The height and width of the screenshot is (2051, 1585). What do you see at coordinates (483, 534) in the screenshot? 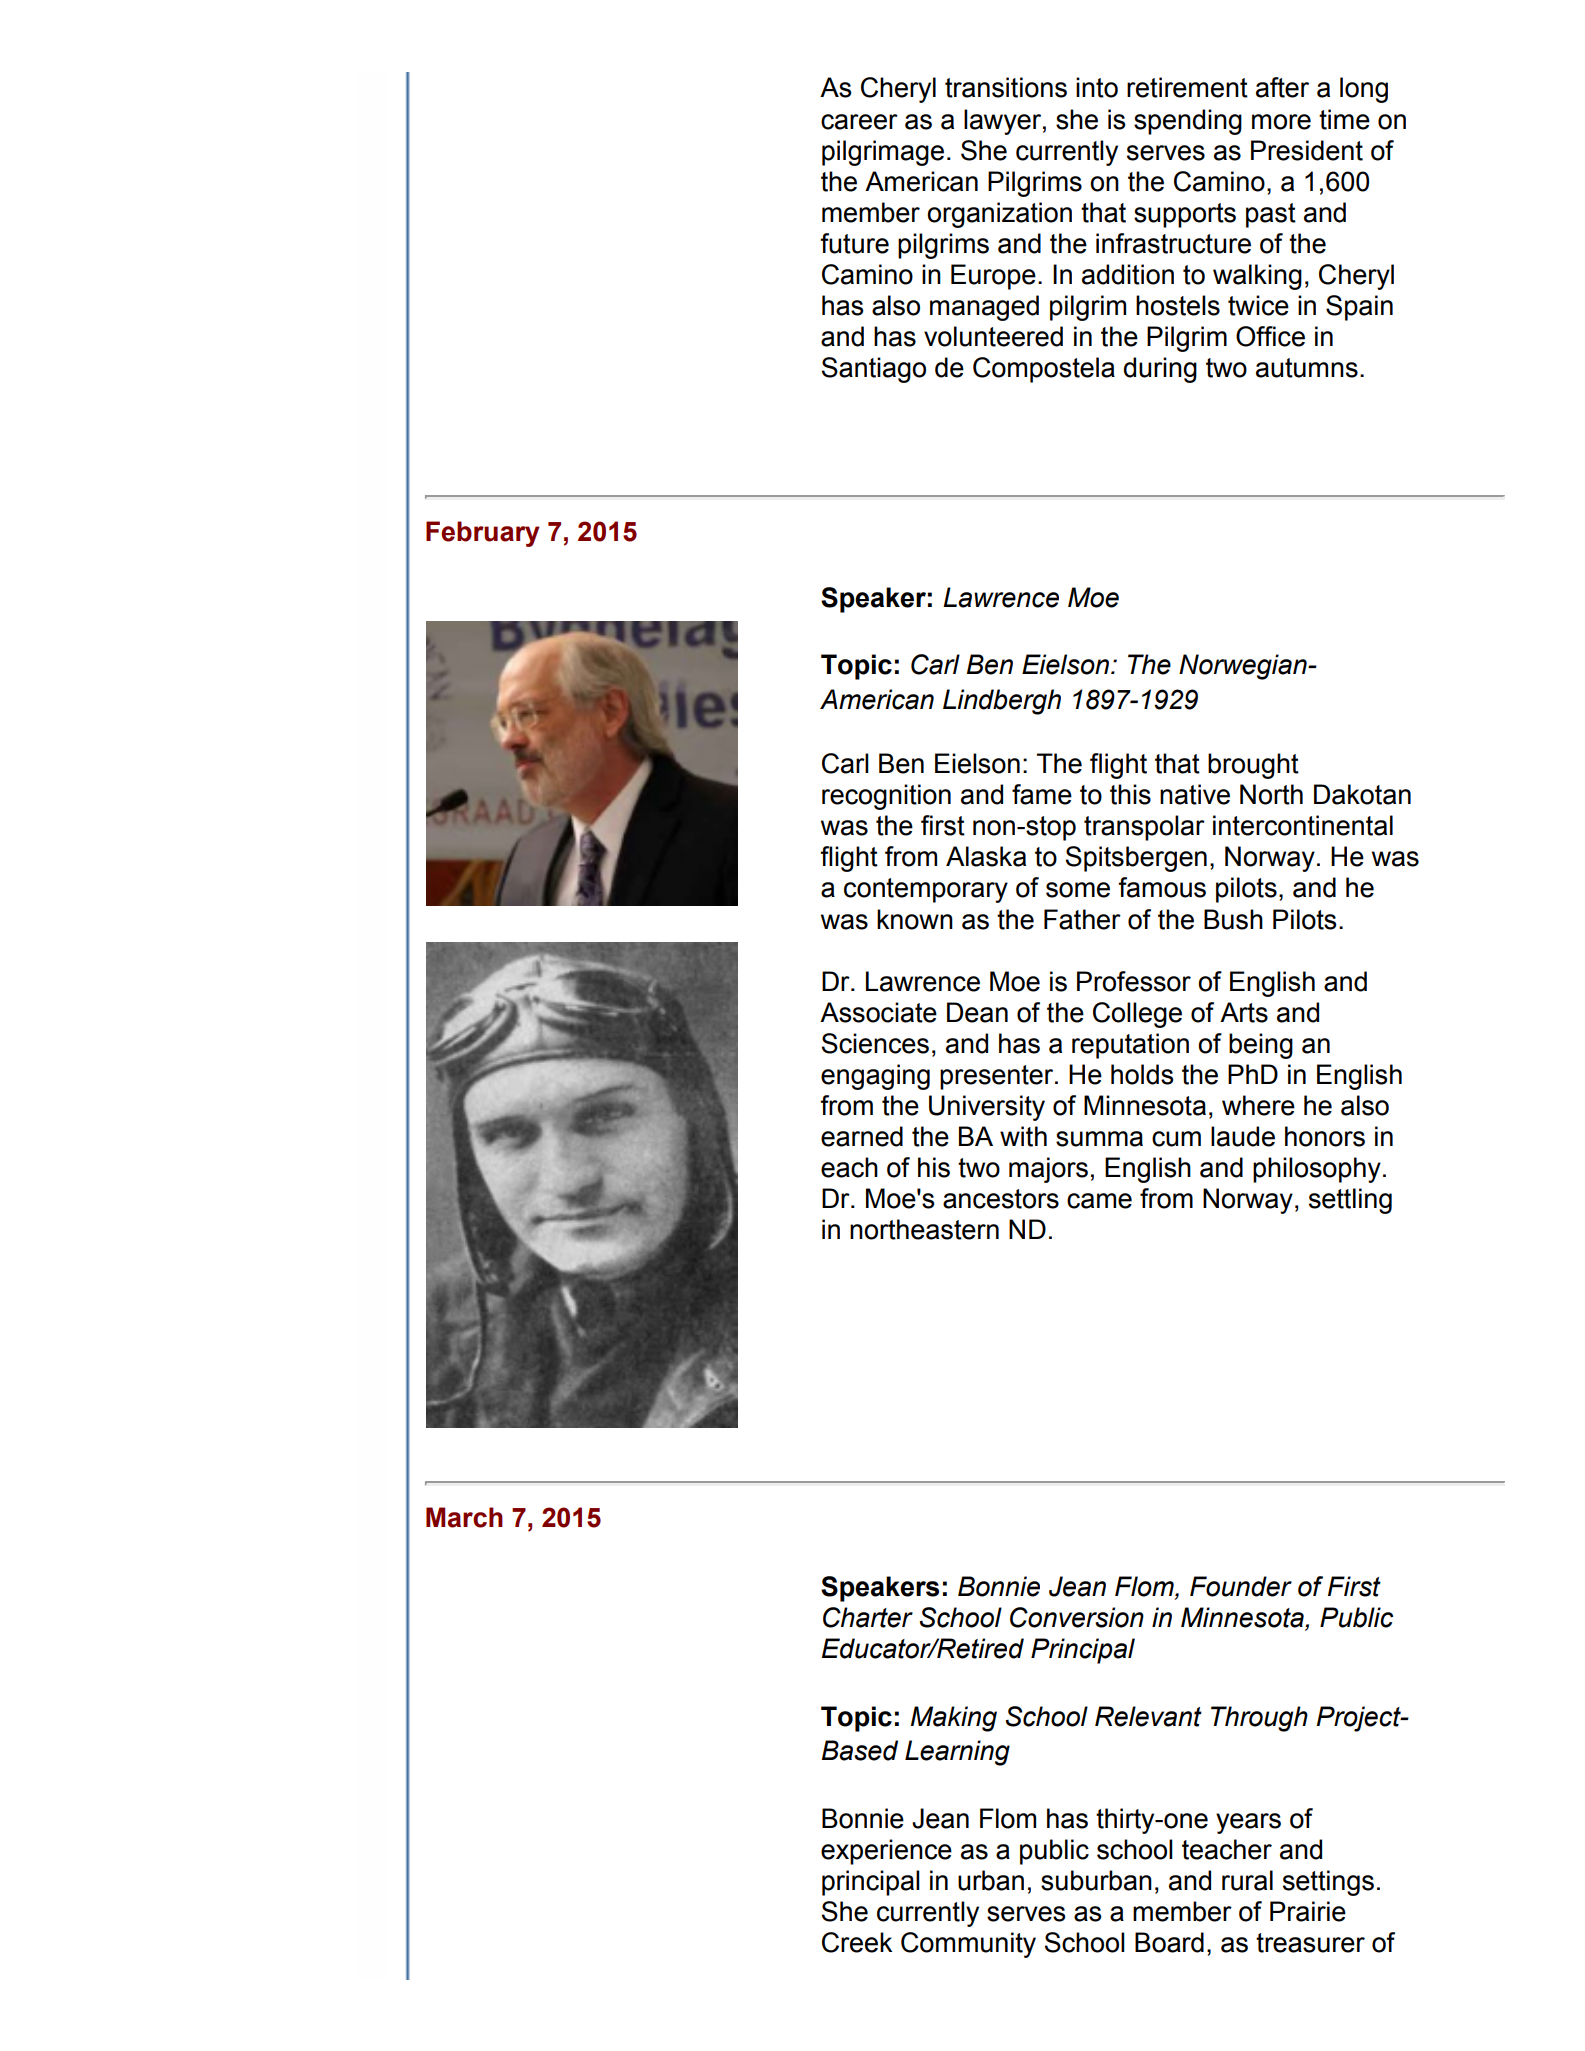
I see `February` at bounding box center [483, 534].
